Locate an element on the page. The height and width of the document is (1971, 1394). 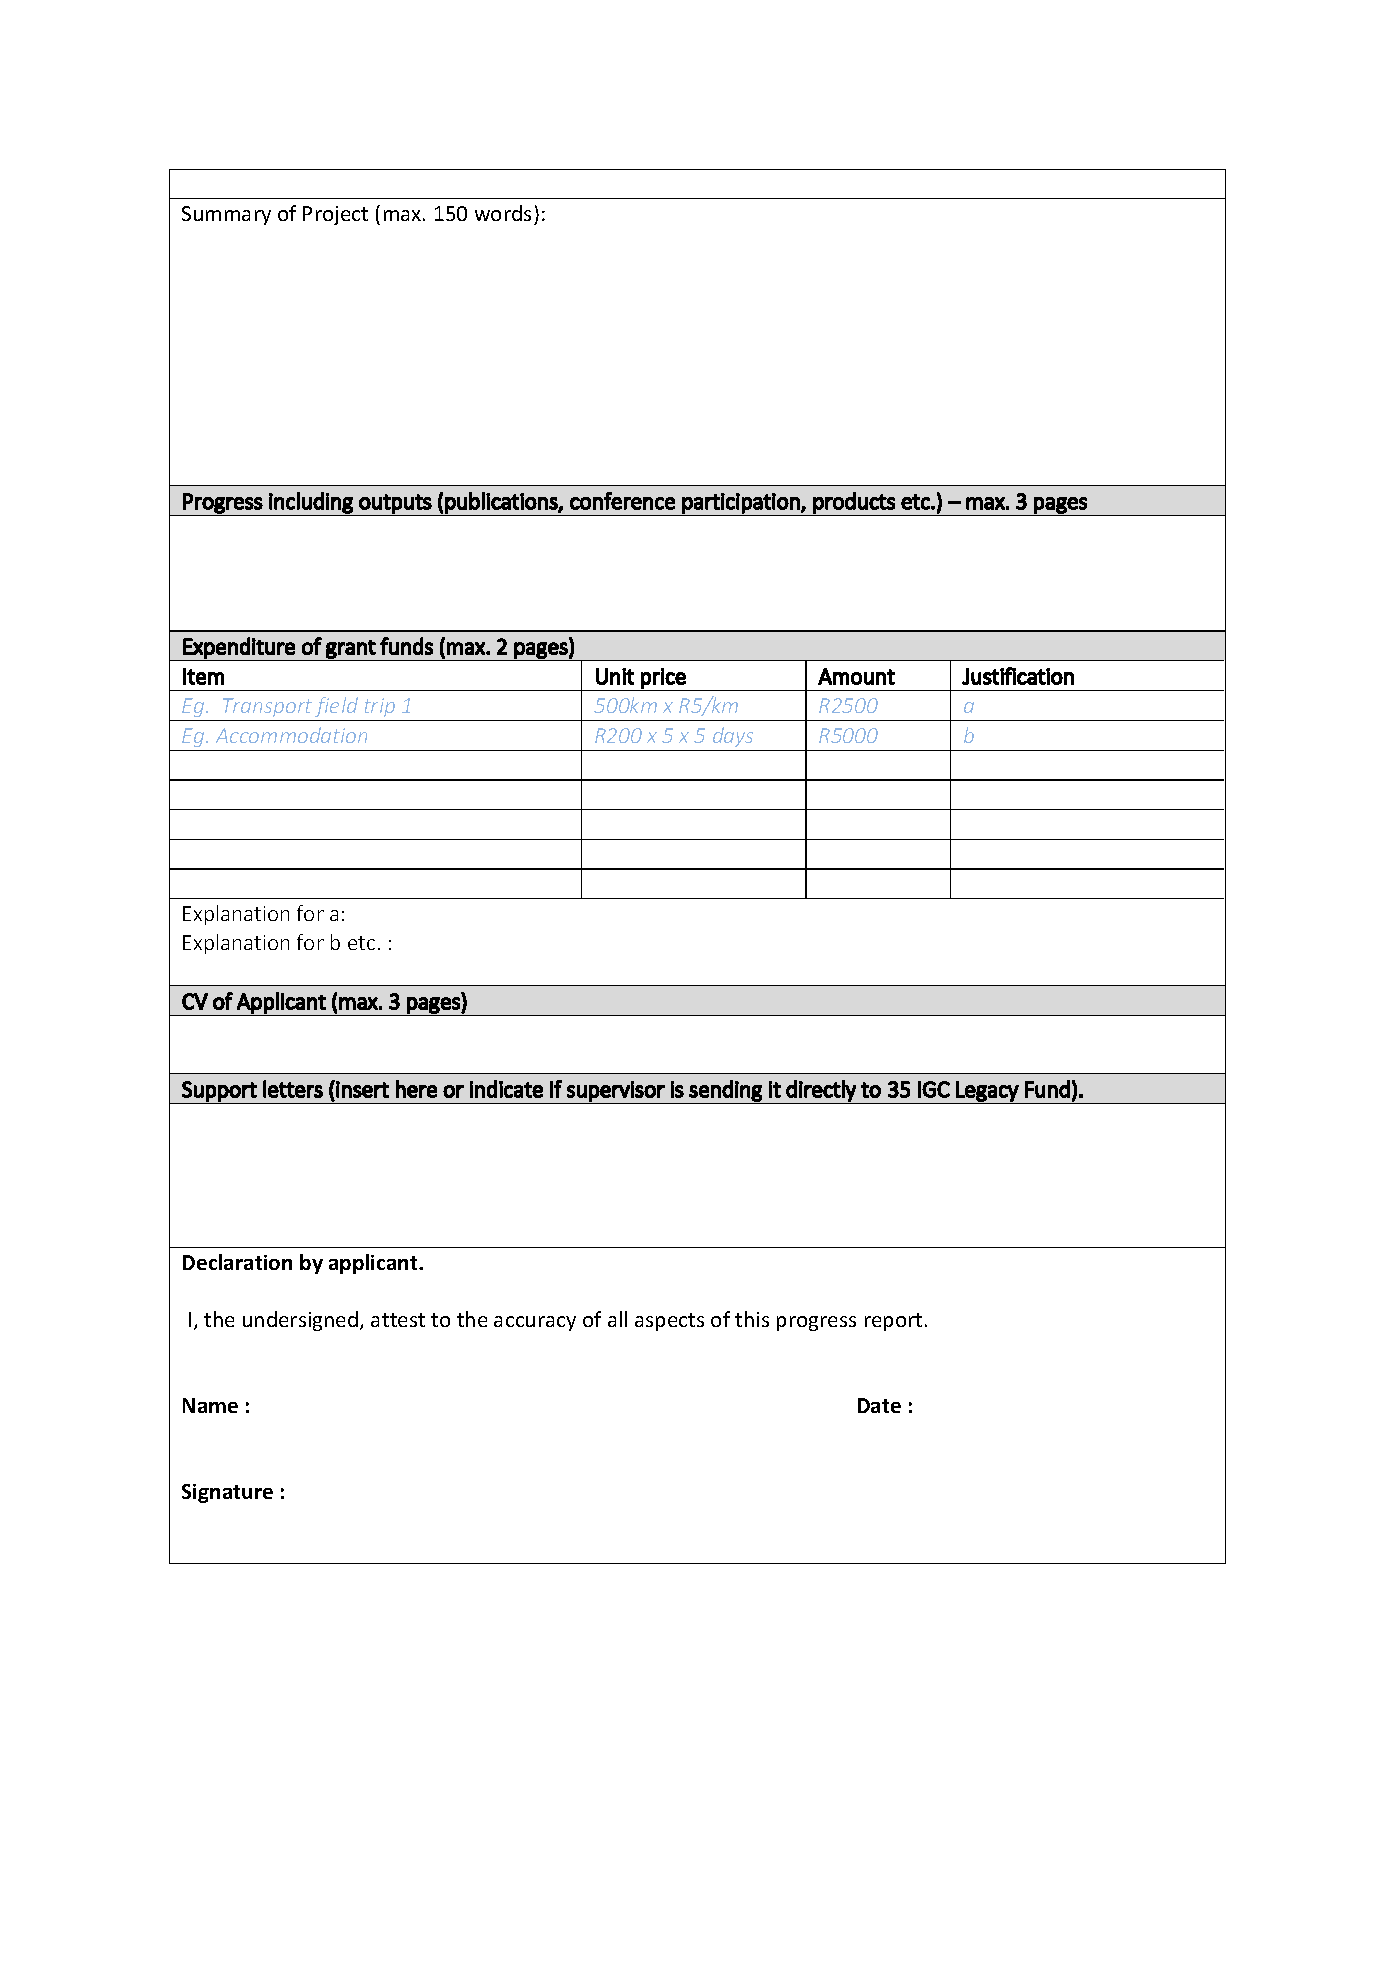
letters is located at coordinates (293, 1089).
